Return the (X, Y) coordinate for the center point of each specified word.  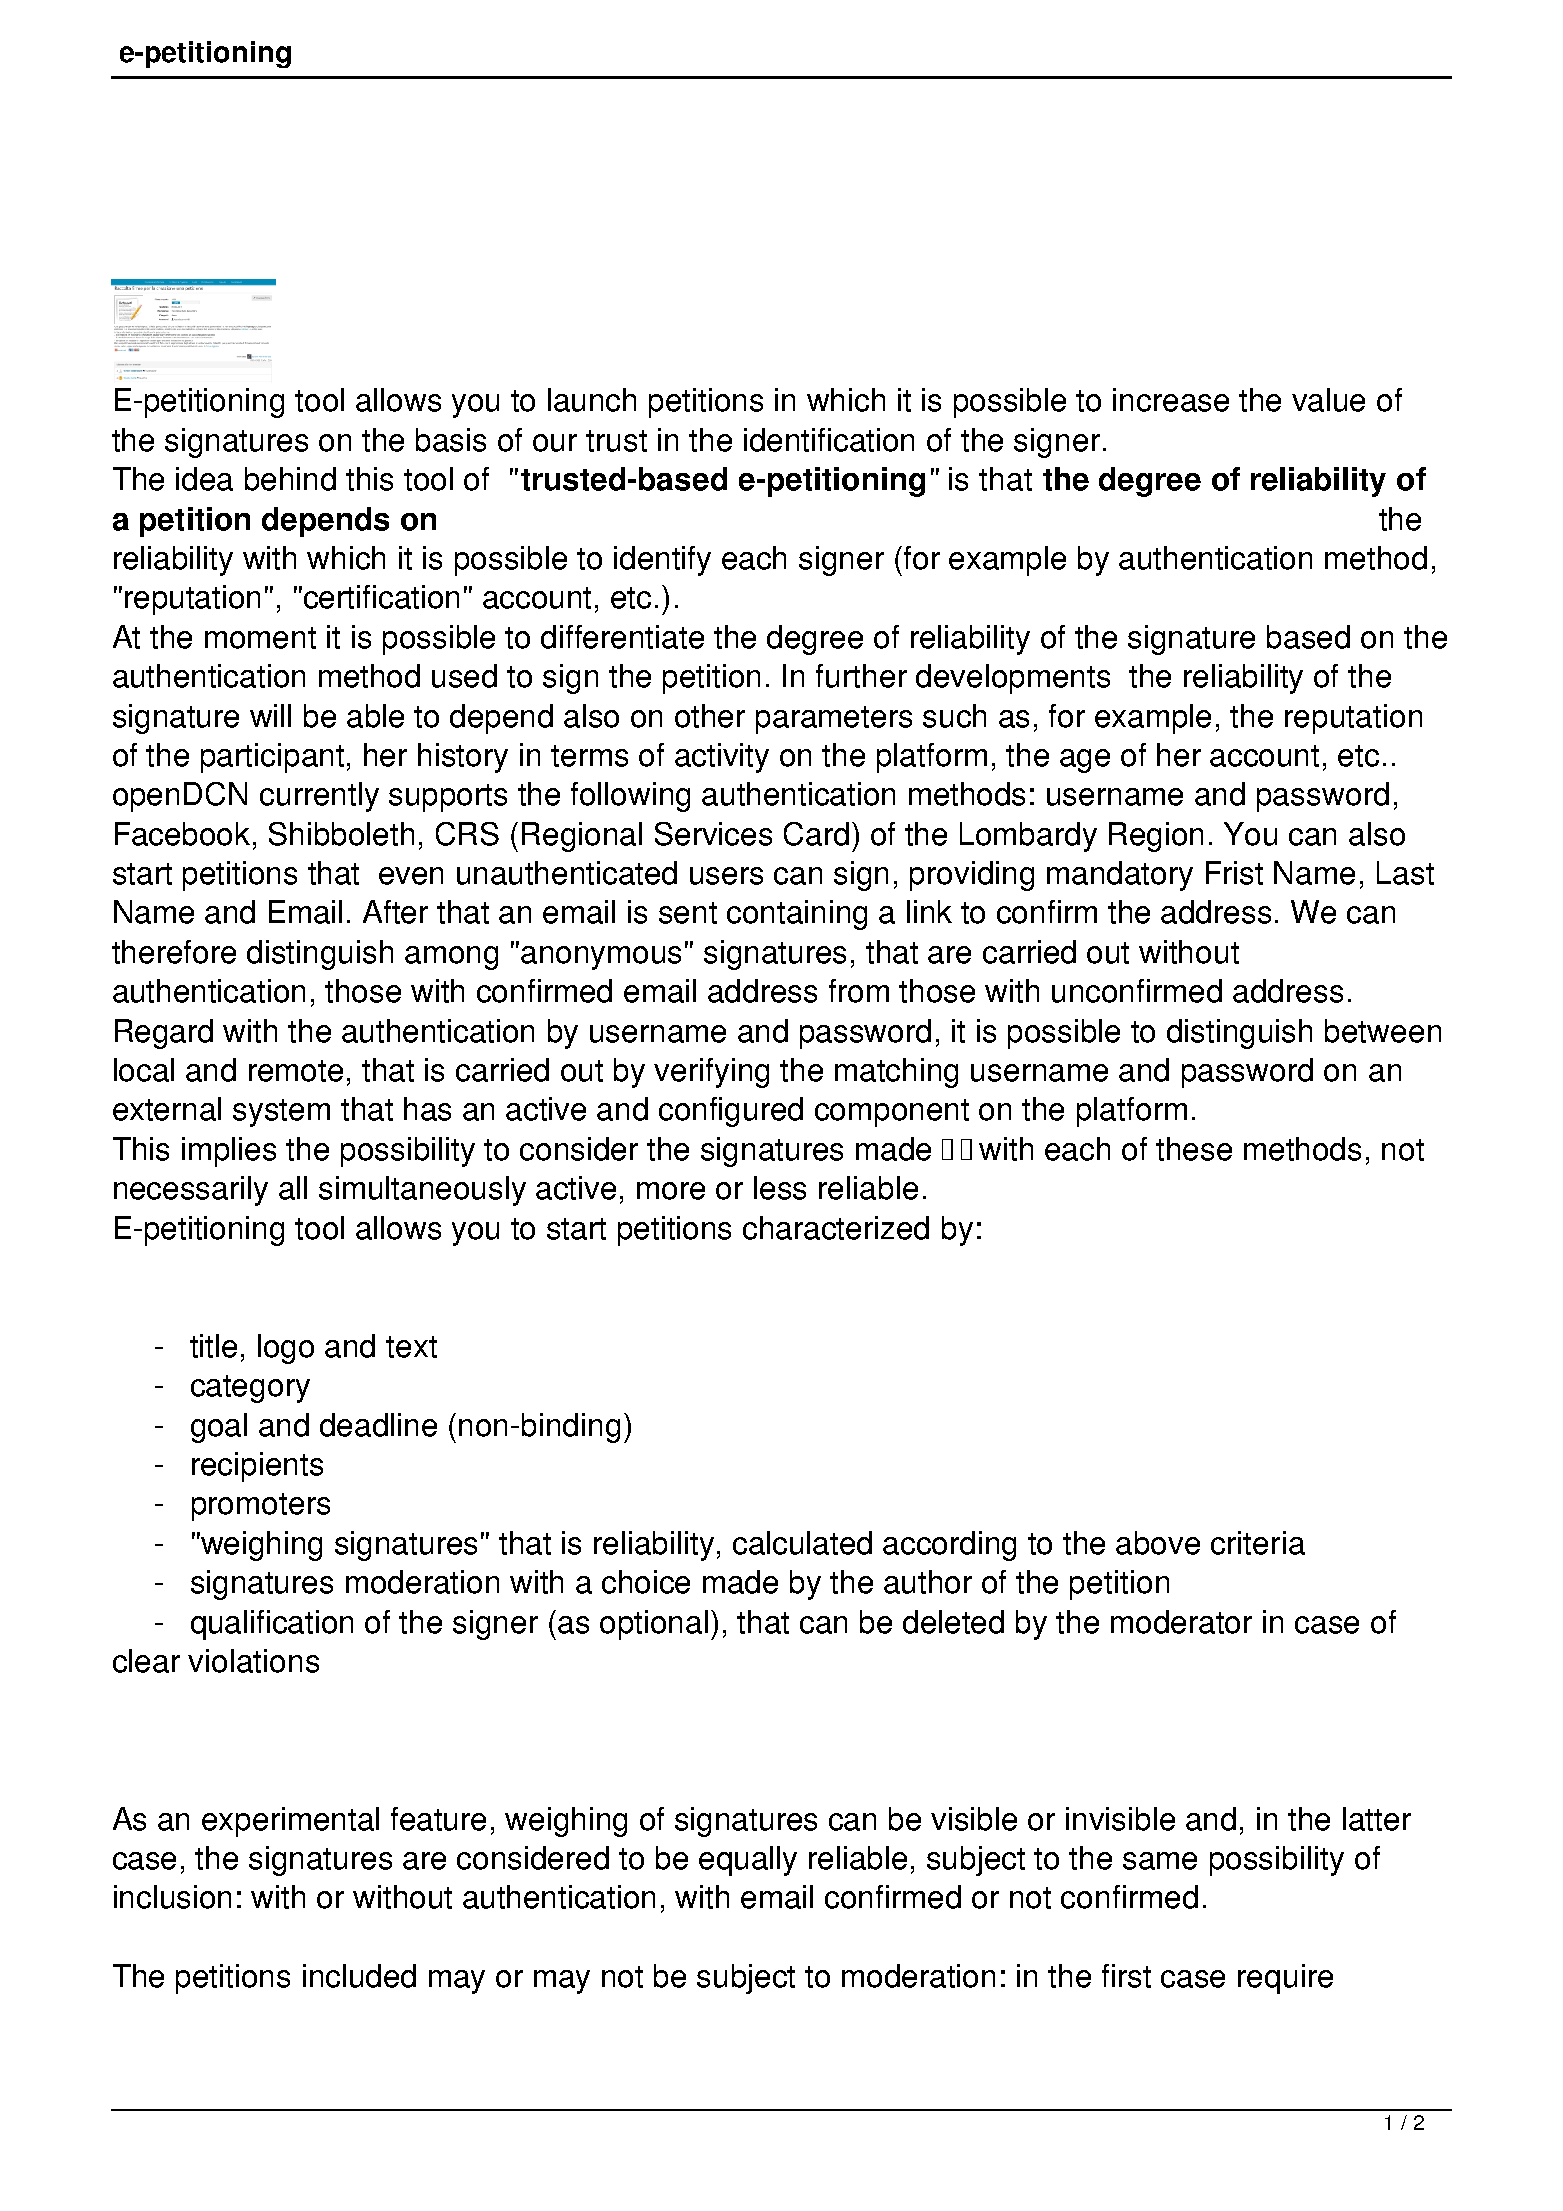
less (780, 1188)
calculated (802, 1543)
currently (319, 797)
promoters (261, 1507)
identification (829, 440)
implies (229, 1152)
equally (748, 1861)
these (1194, 1149)
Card (816, 834)
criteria (1258, 1543)
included (359, 1976)
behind (290, 479)
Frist (1234, 873)
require (1285, 1979)
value (1328, 400)
